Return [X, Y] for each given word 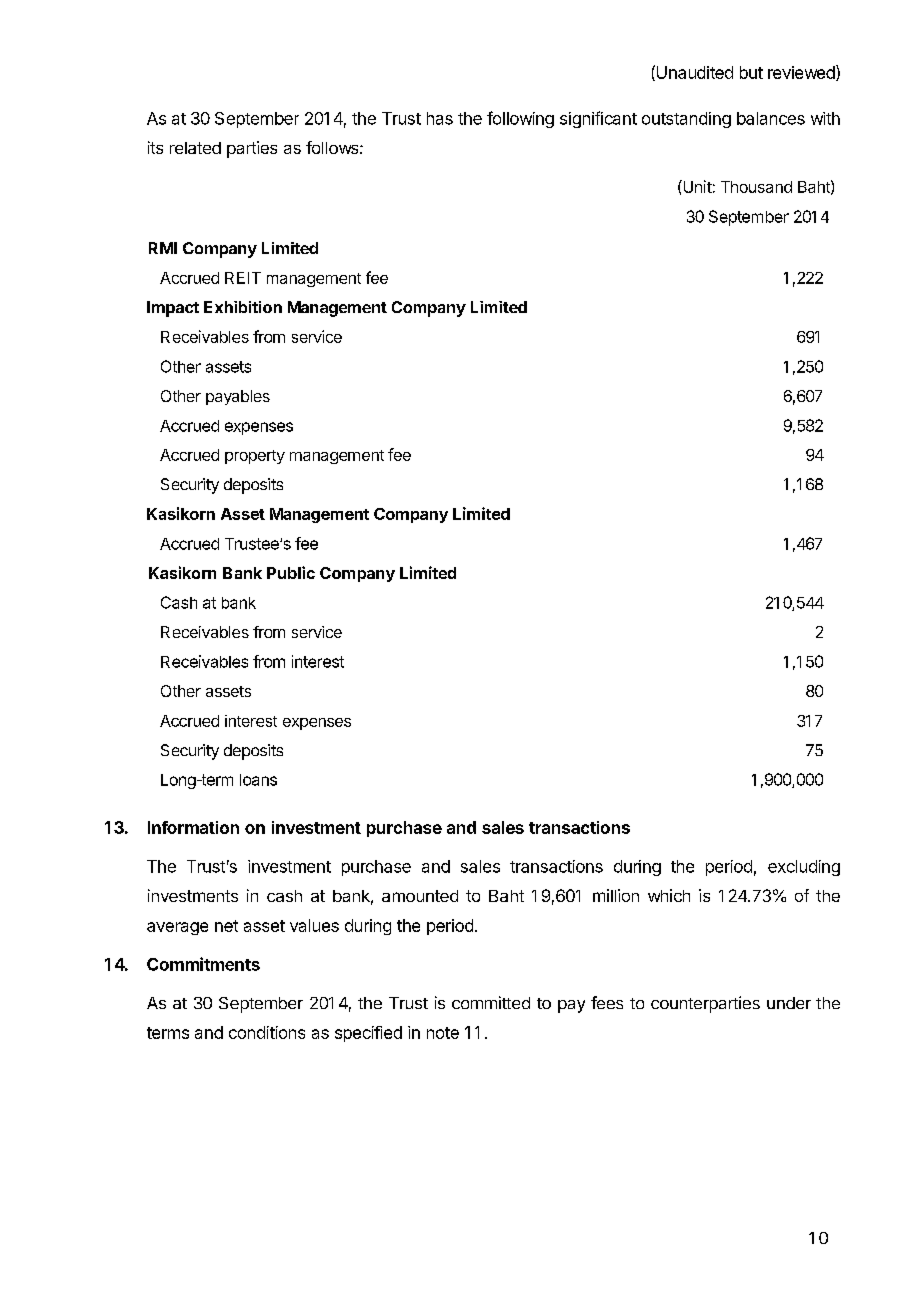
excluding [804, 868]
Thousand [756, 187]
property [255, 457]
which [669, 895]
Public [291, 572]
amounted [420, 896]
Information [193, 827]
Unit [696, 186]
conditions [267, 1032]
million [616, 895]
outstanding [686, 120]
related [195, 148]
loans [258, 780]
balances [771, 118]
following [520, 119]
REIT [243, 278]
